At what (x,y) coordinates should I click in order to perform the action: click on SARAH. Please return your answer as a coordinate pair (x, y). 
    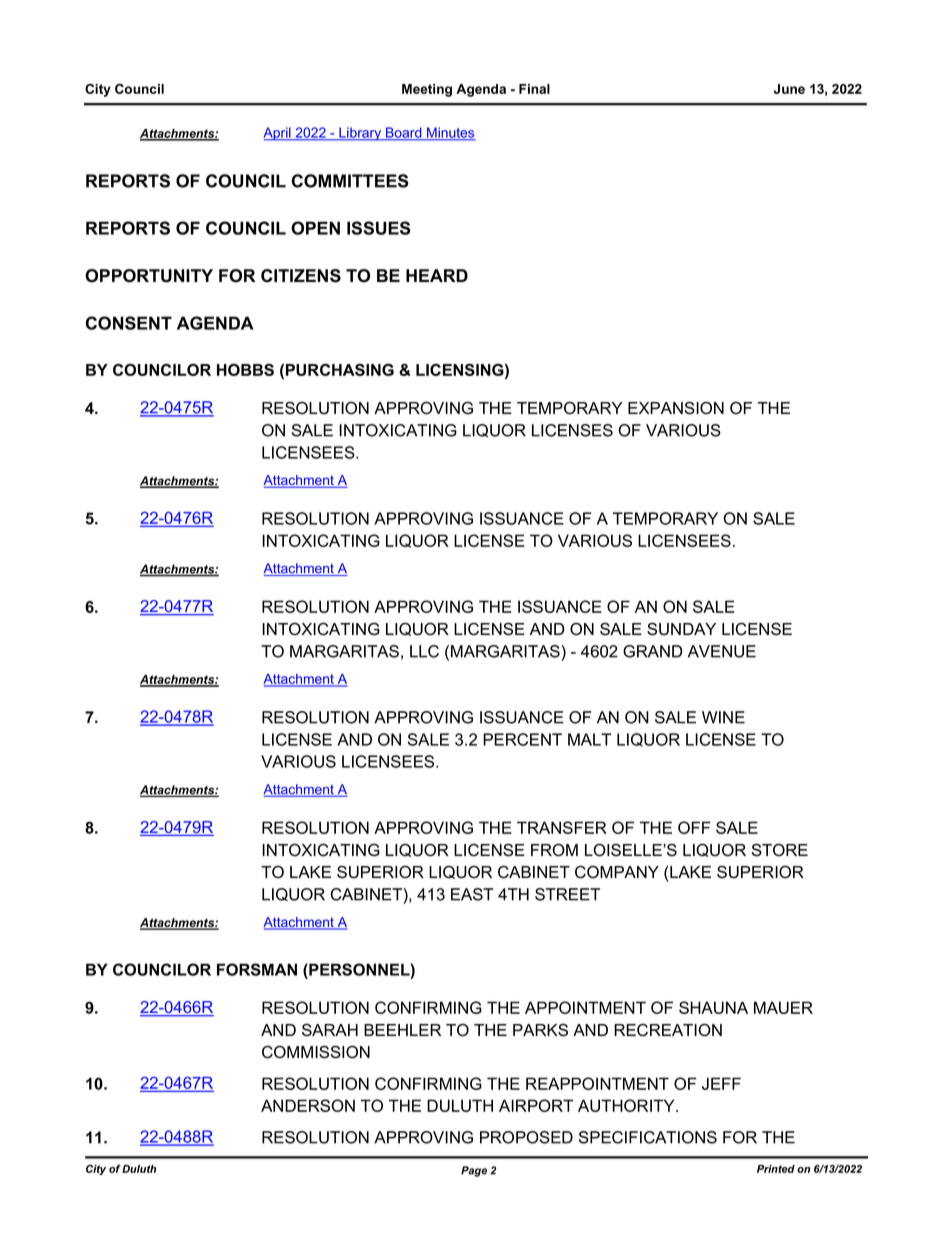
    Looking at the image, I should click on (330, 1030).
